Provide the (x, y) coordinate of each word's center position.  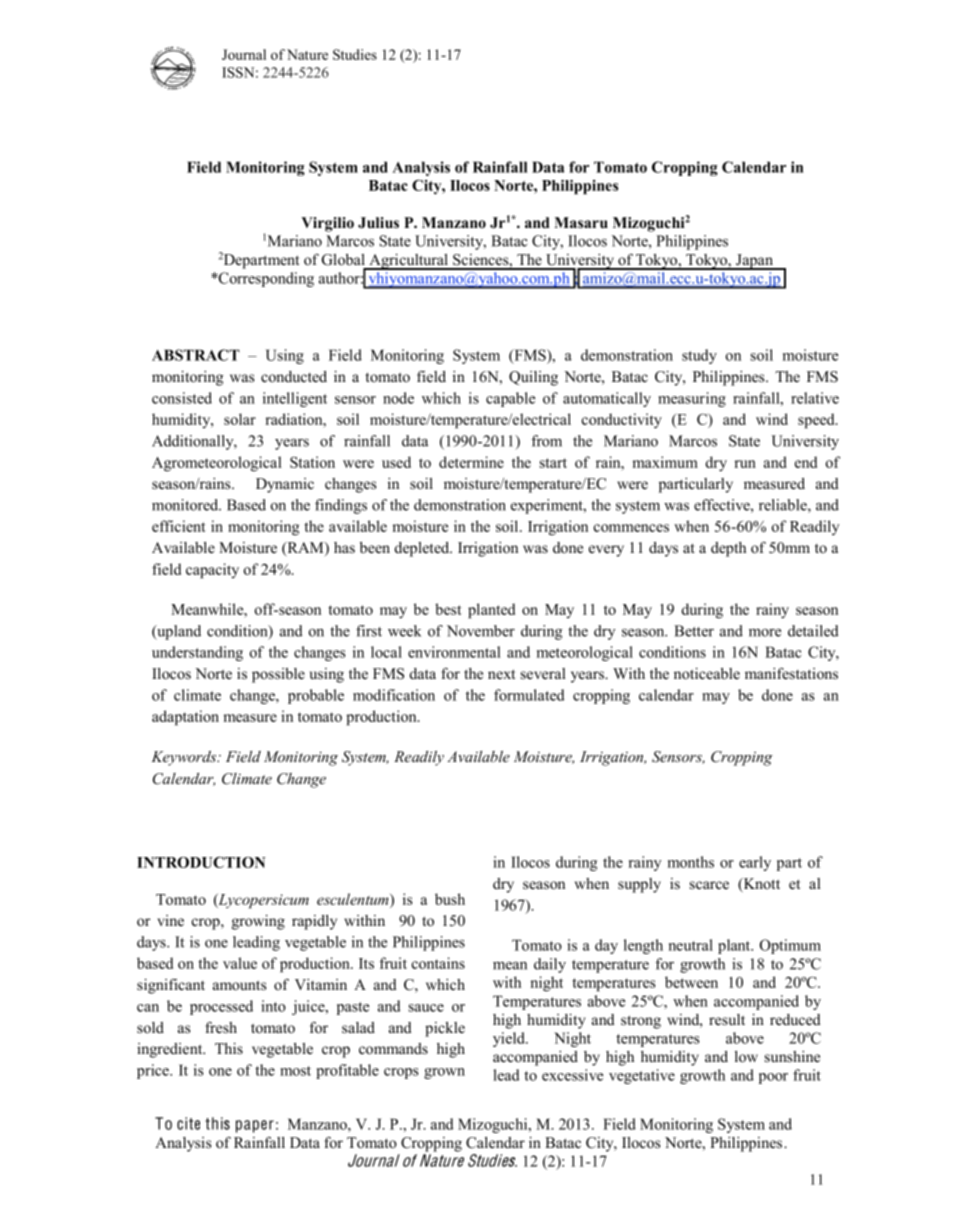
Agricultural (409, 262)
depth (728, 549)
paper (255, 1126)
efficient (179, 526)
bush (450, 899)
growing (258, 922)
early (755, 863)
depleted (423, 549)
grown (444, 1073)
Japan (755, 262)
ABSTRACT (196, 355)
